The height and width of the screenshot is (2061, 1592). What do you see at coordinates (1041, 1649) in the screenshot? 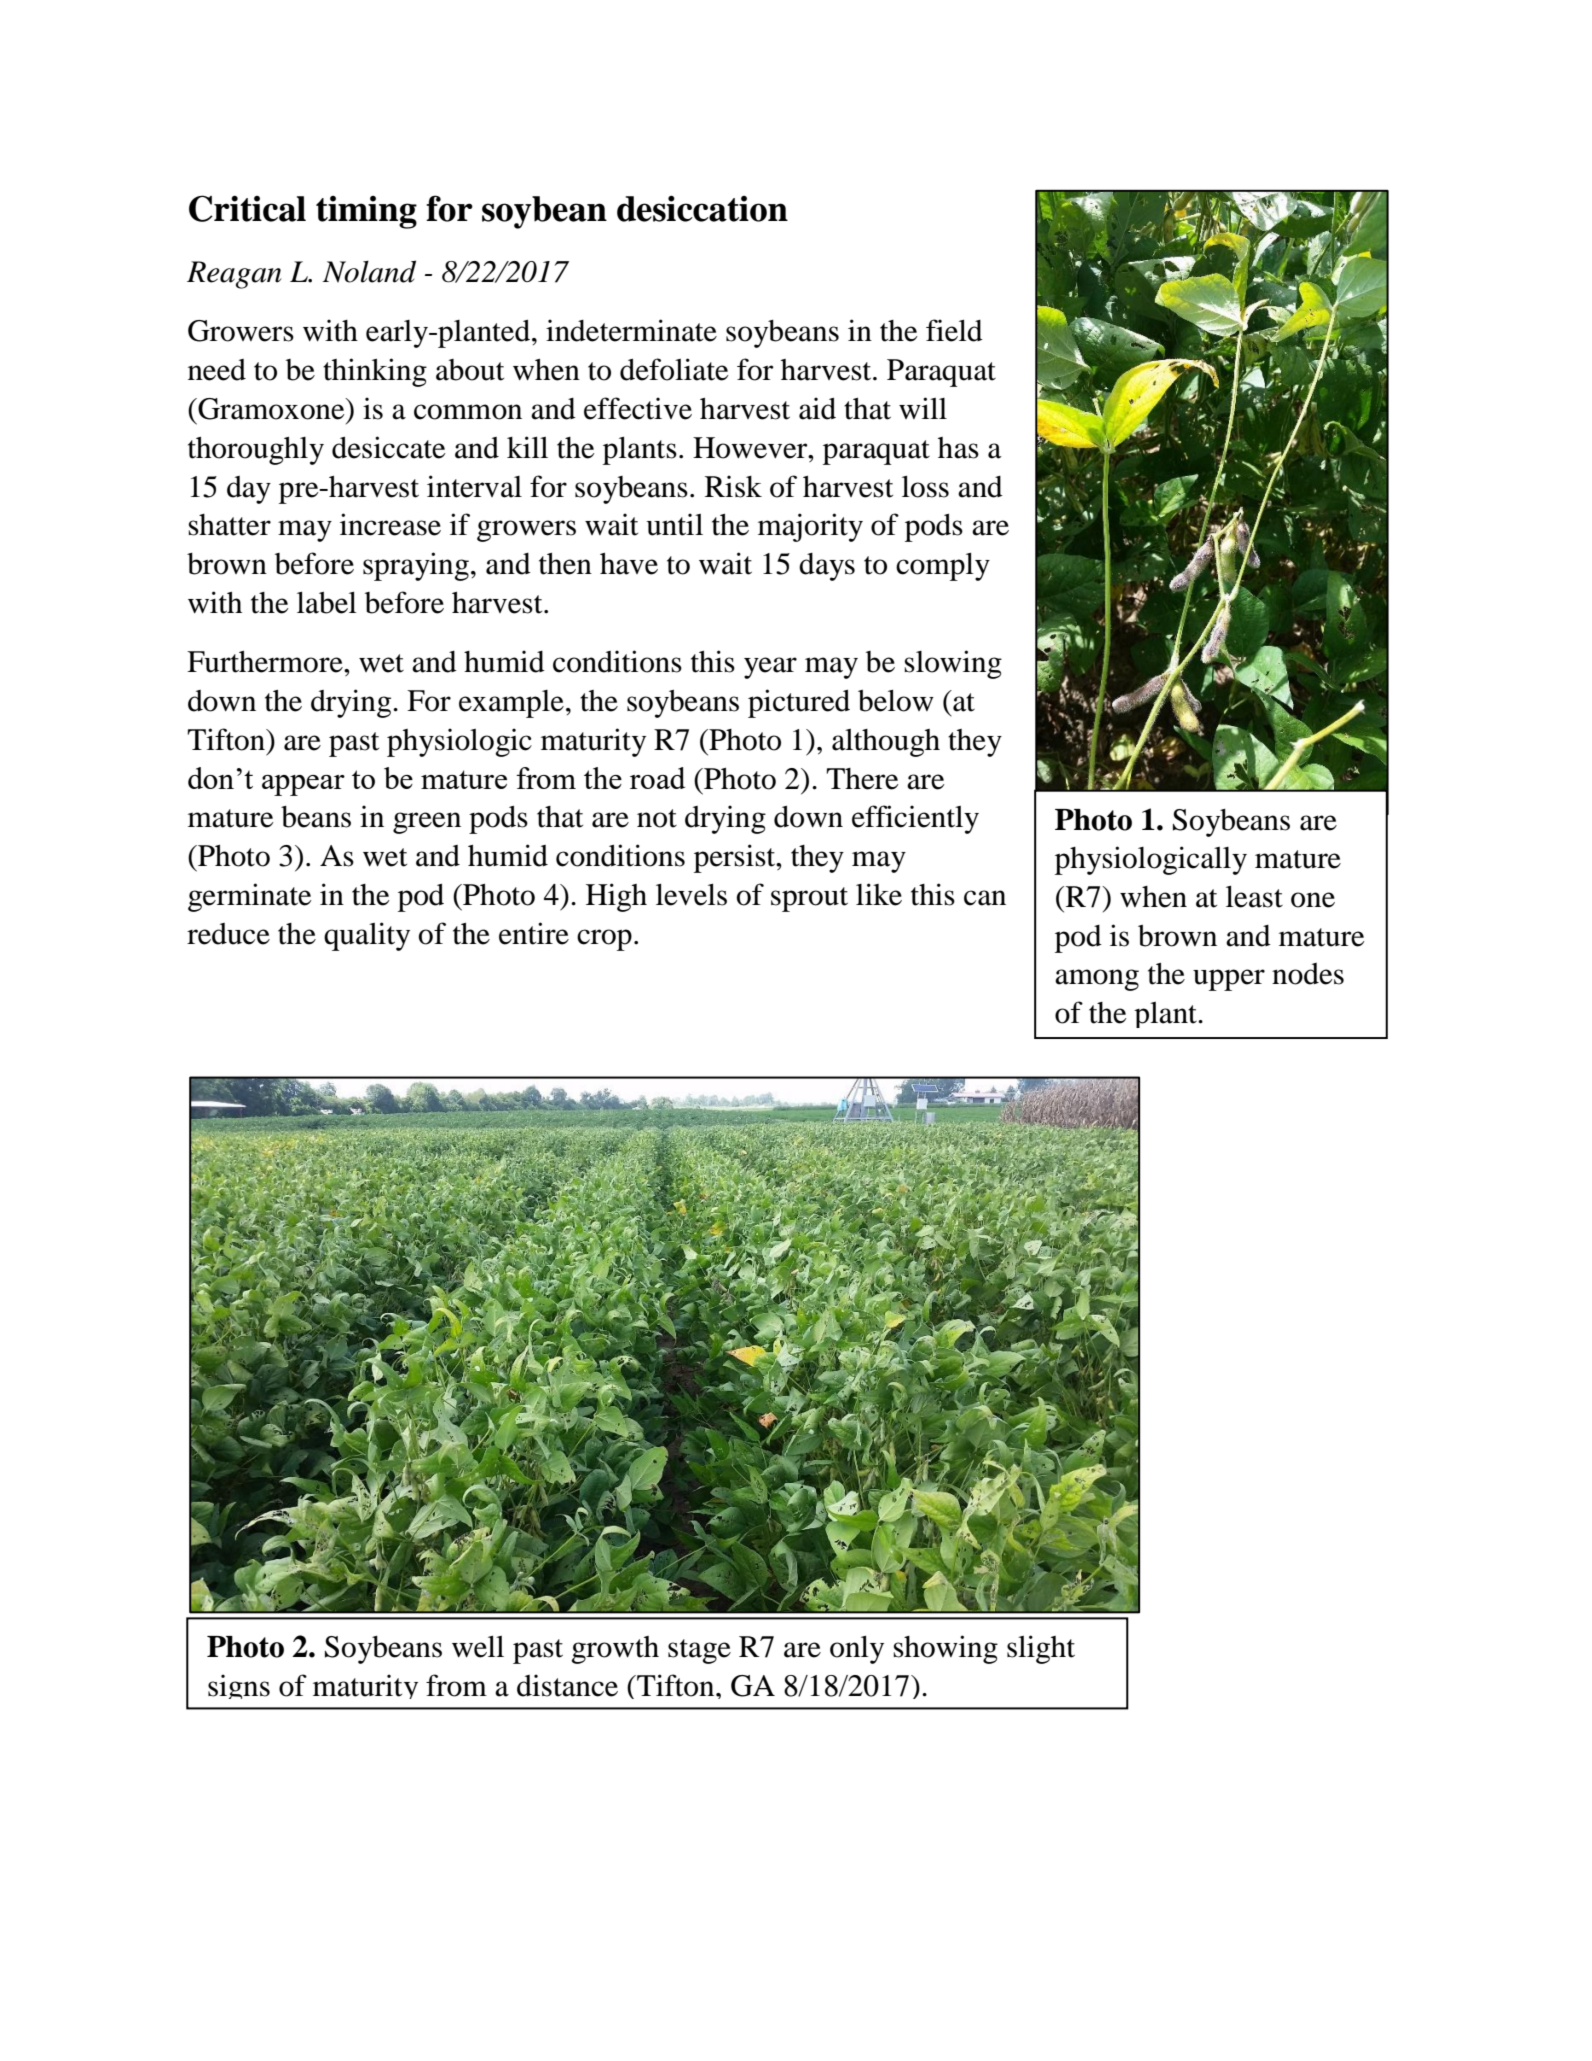
I see `slight` at bounding box center [1041, 1649].
